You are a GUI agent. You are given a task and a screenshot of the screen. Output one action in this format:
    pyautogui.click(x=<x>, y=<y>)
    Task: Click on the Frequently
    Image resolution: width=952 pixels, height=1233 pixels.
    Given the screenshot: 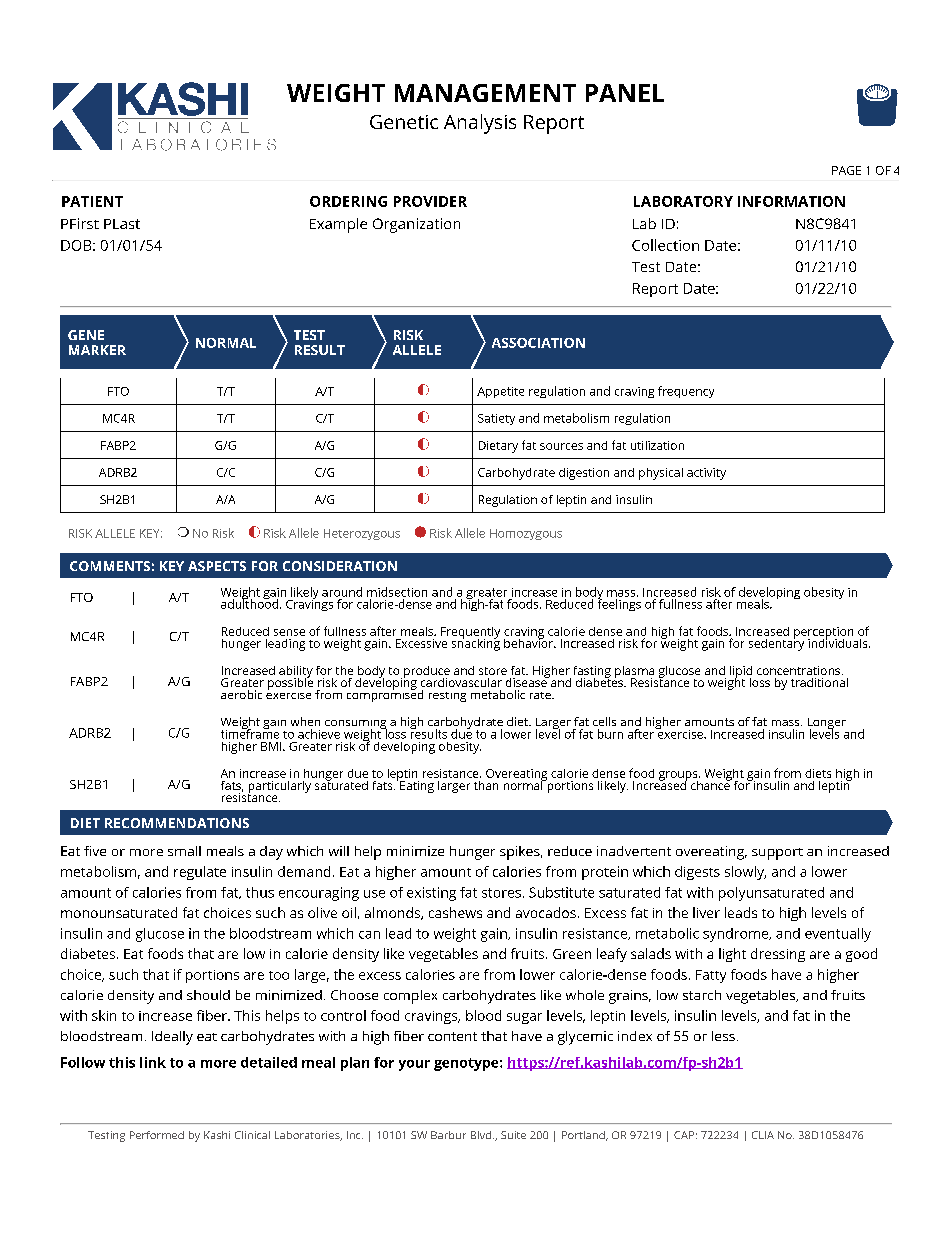 What is the action you would take?
    pyautogui.click(x=470, y=634)
